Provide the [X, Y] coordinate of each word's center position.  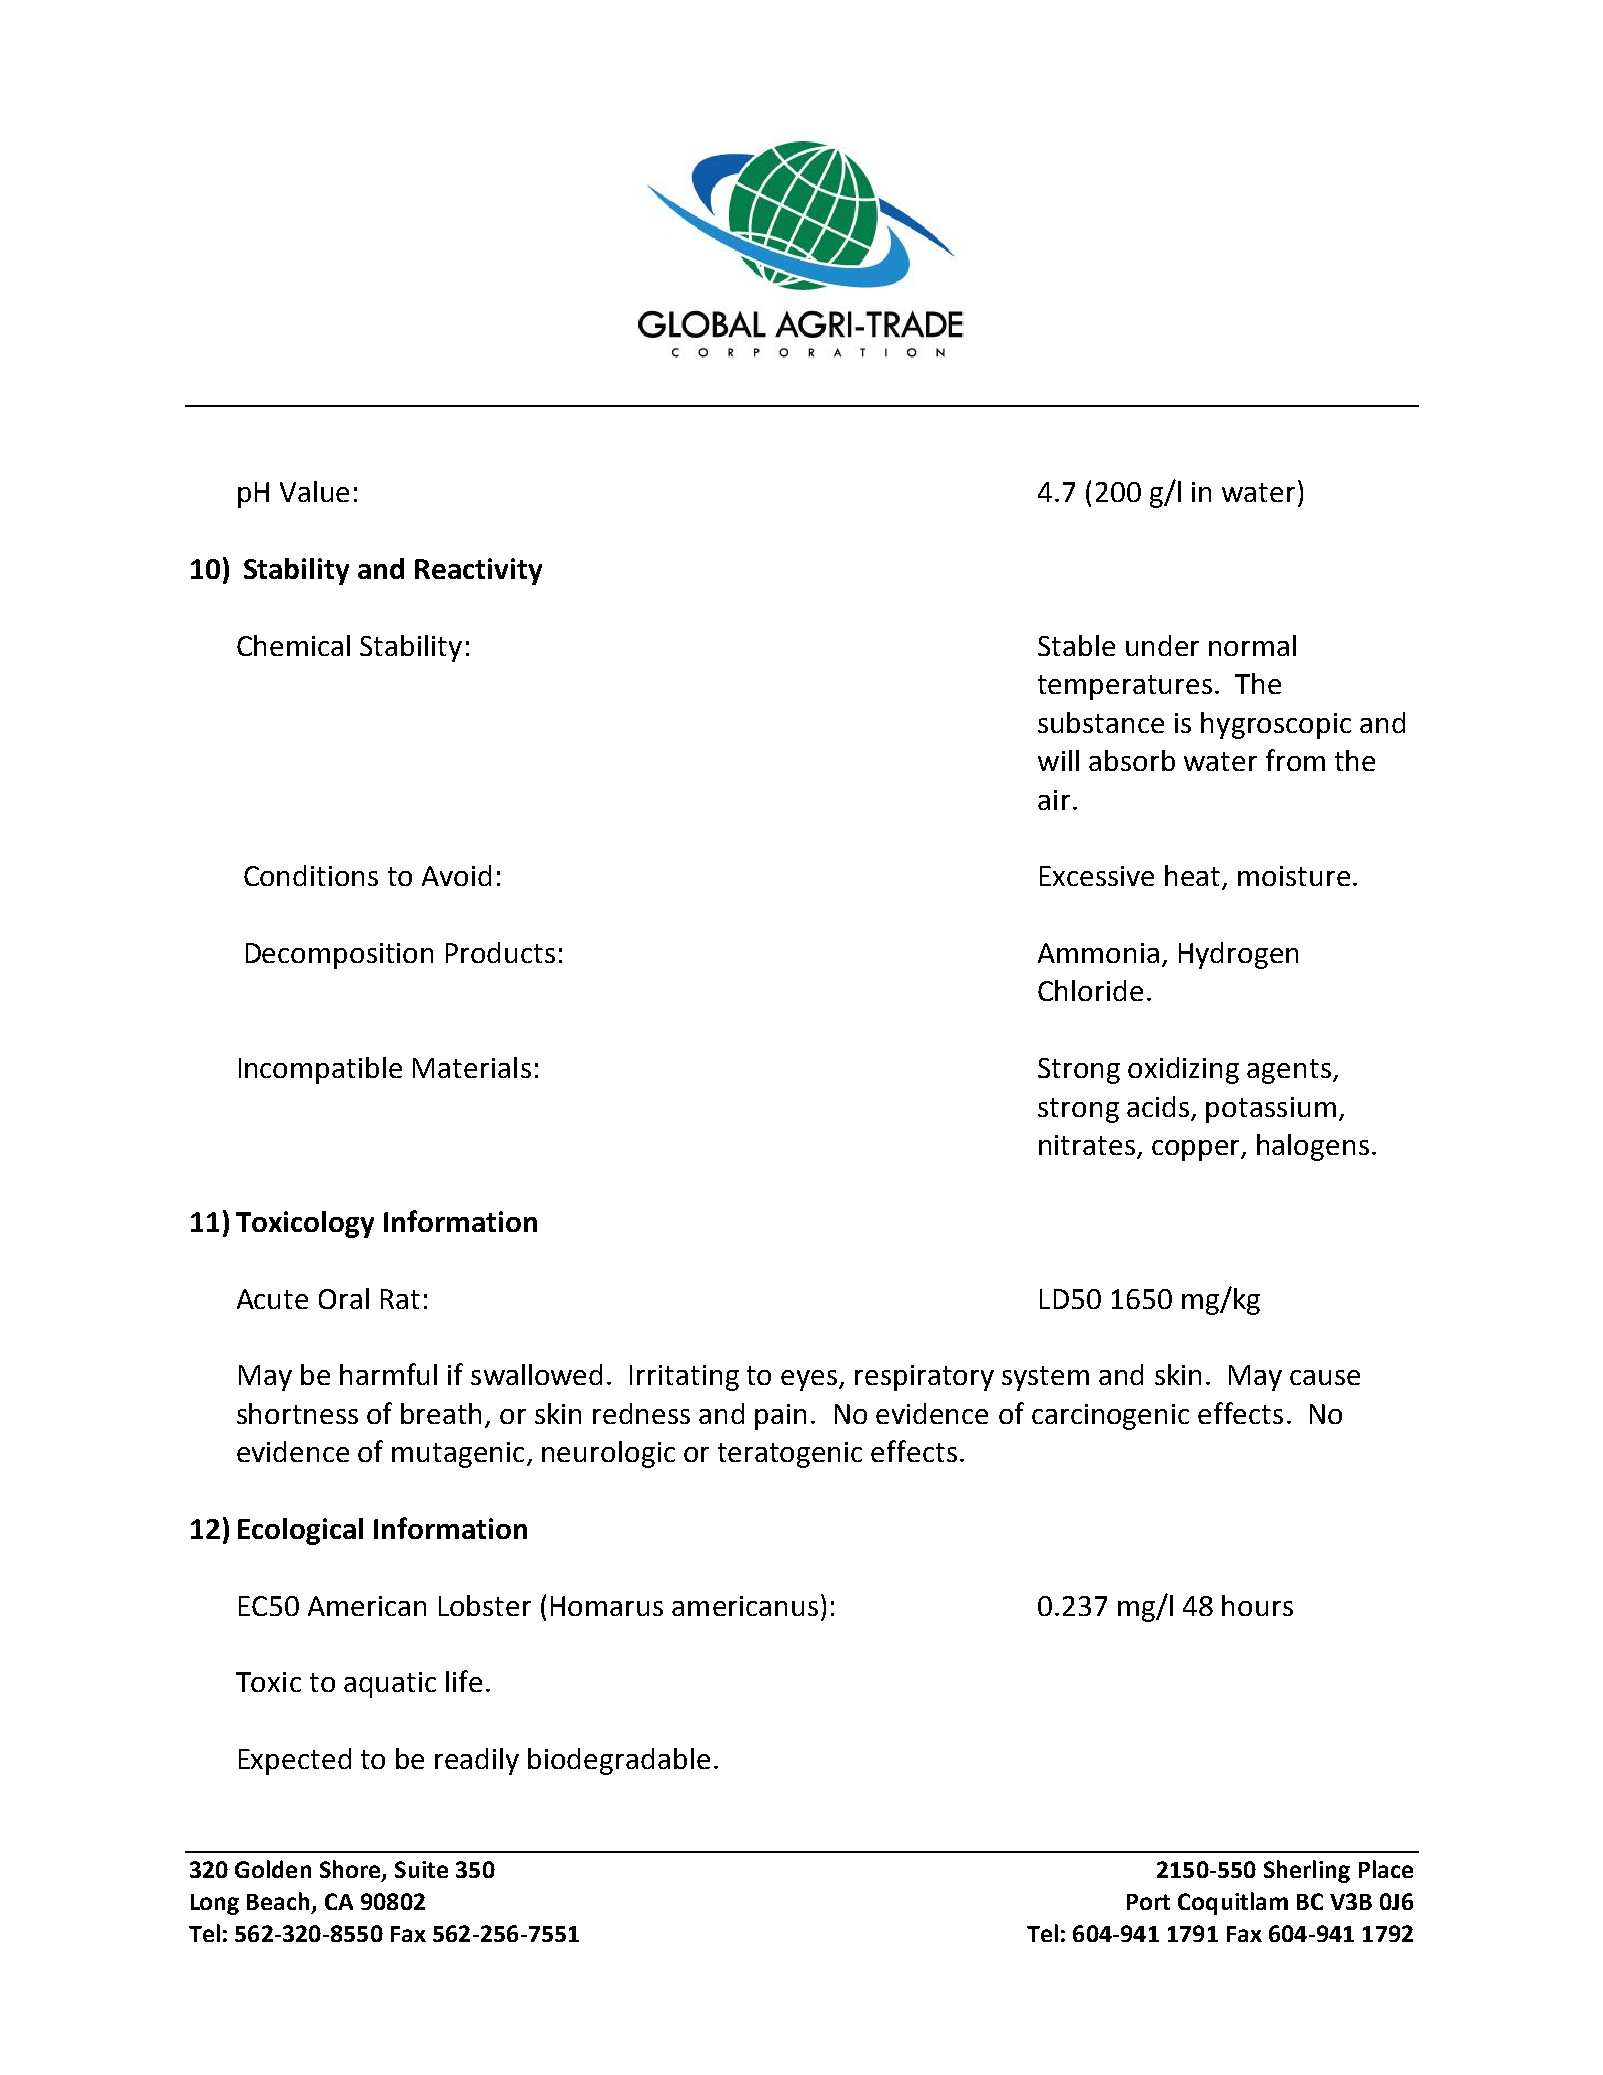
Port [1148, 1902]
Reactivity [478, 571]
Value [314, 491]
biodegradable [619, 1761]
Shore [351, 1870]
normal [1252, 645]
